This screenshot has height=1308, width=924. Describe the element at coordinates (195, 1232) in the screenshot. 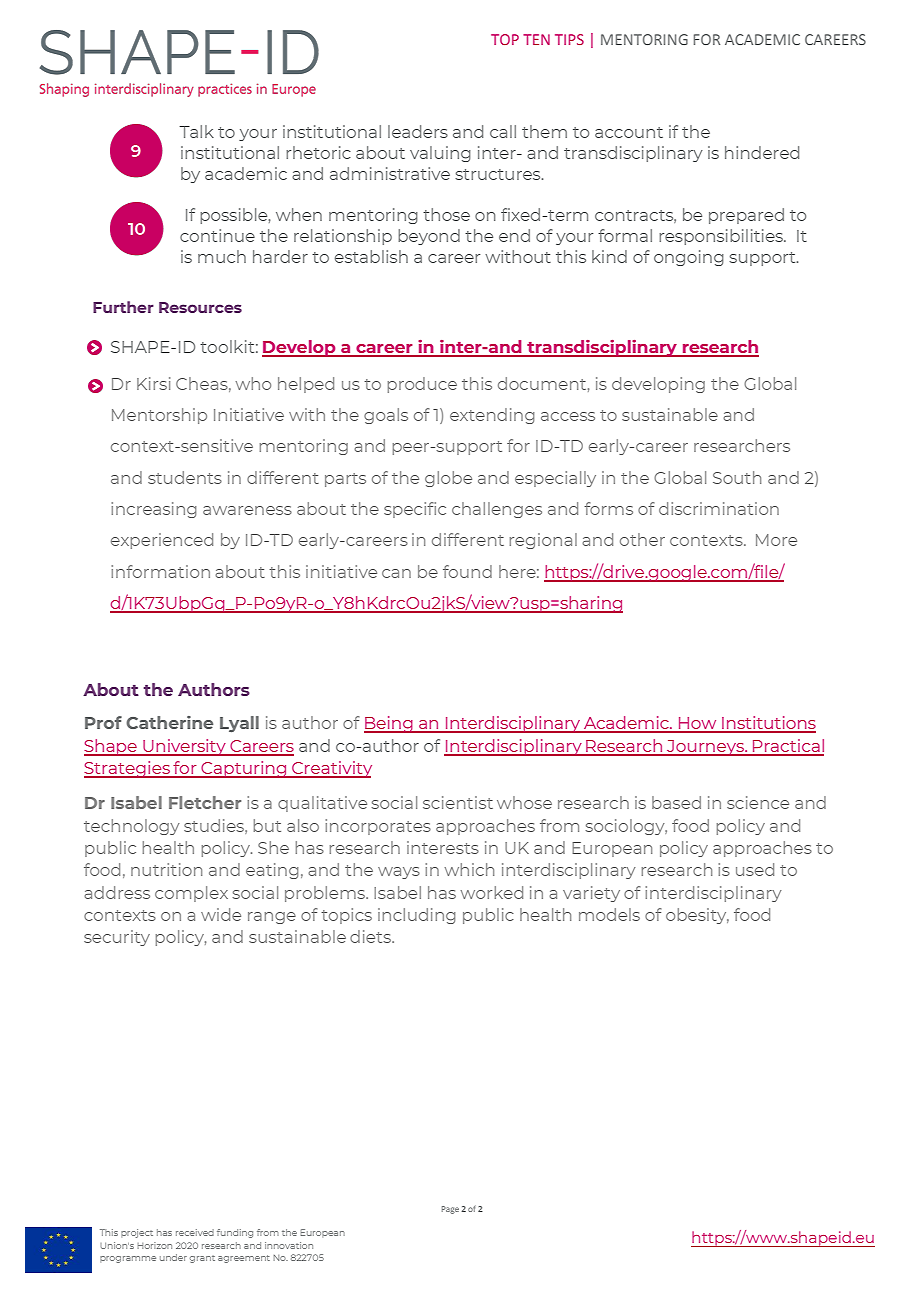

I see `received` at that location.
